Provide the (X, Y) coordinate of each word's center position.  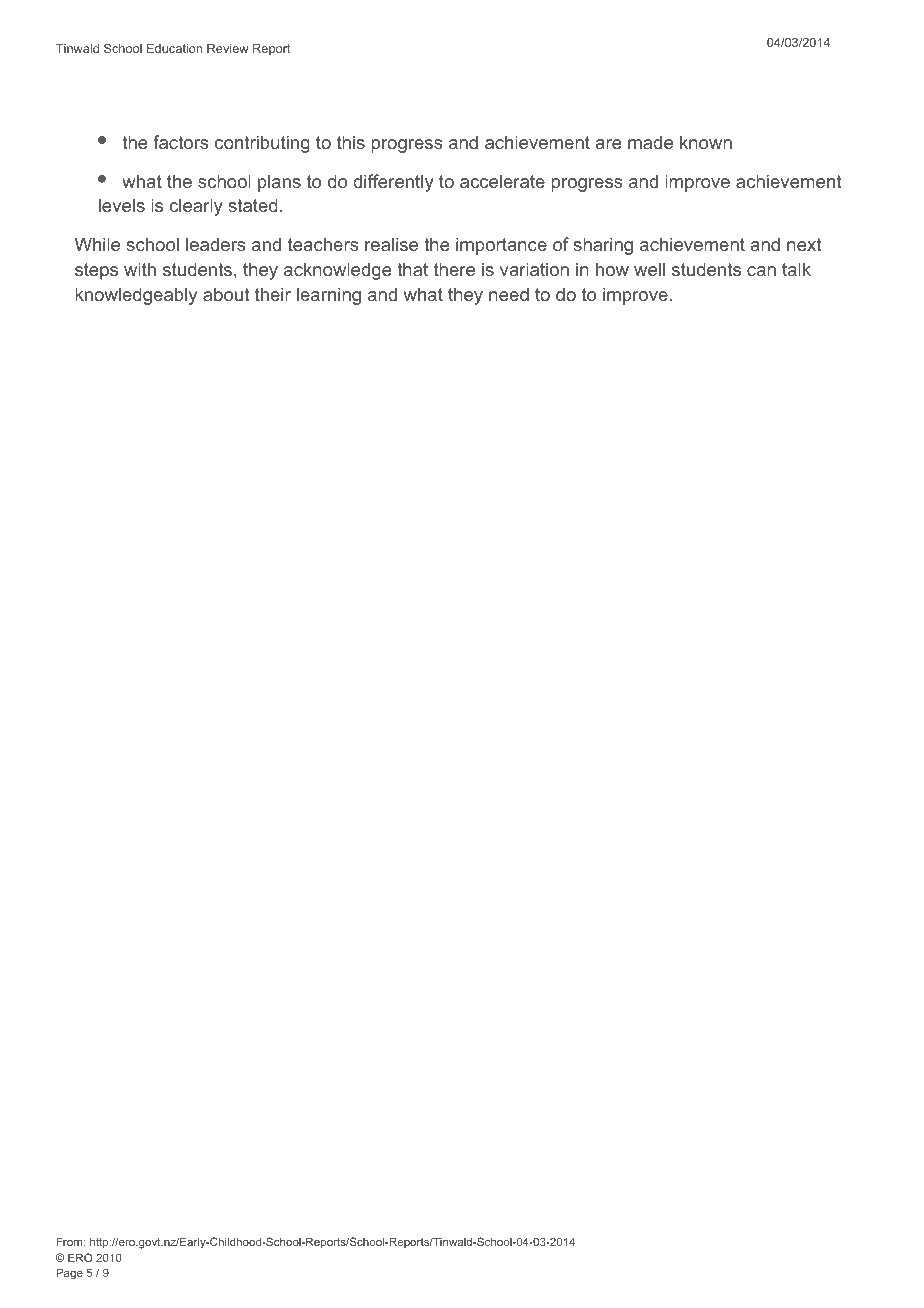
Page (69, 1274)
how (612, 269)
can (761, 271)
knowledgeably (136, 296)
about (226, 294)
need (509, 294)
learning (329, 296)
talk (796, 269)
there (454, 269)
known (706, 142)
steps (96, 271)
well (649, 269)
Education (174, 48)
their (273, 294)
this (351, 142)
